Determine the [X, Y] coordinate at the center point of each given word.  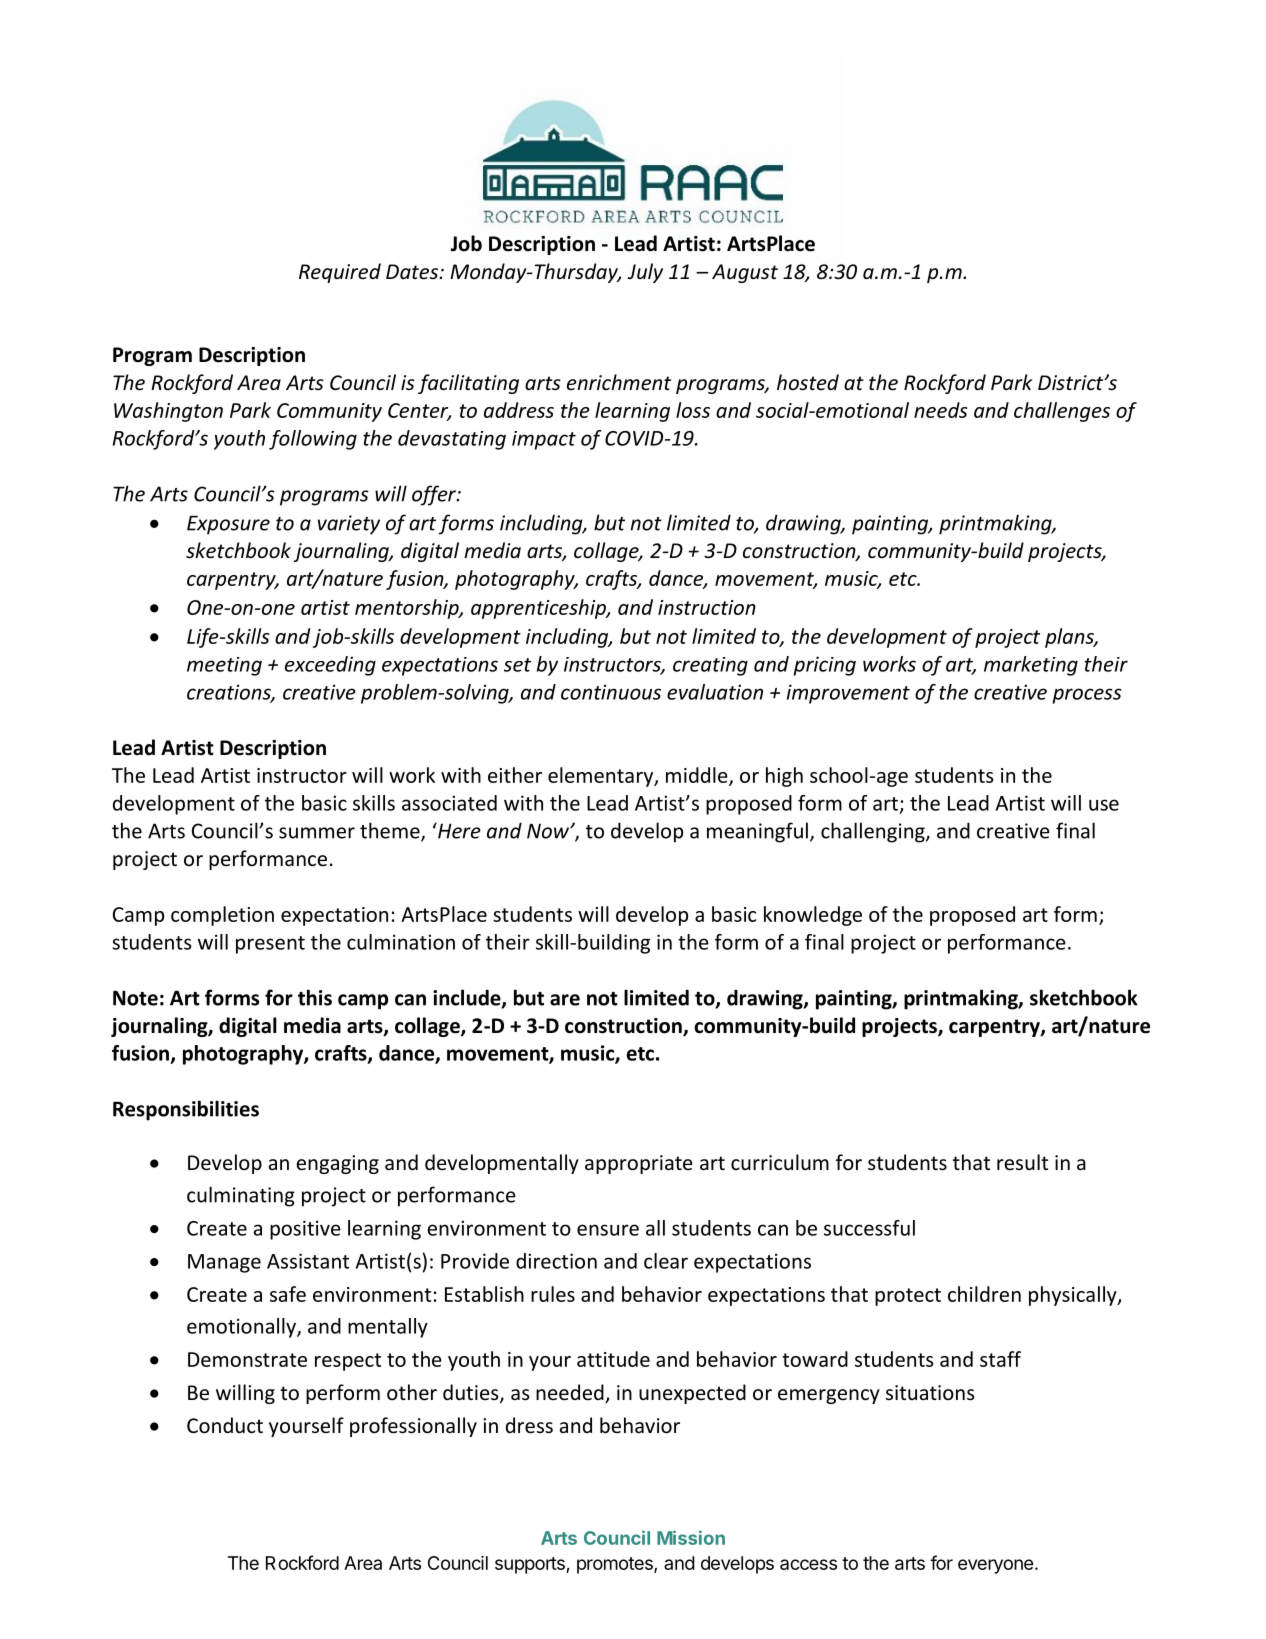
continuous [611, 692]
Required [340, 273]
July [645, 273]
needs [941, 410]
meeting [224, 666]
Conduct [225, 1425]
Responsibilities [186, 1110]
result [1022, 1162]
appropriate [639, 1164]
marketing [1031, 666]
